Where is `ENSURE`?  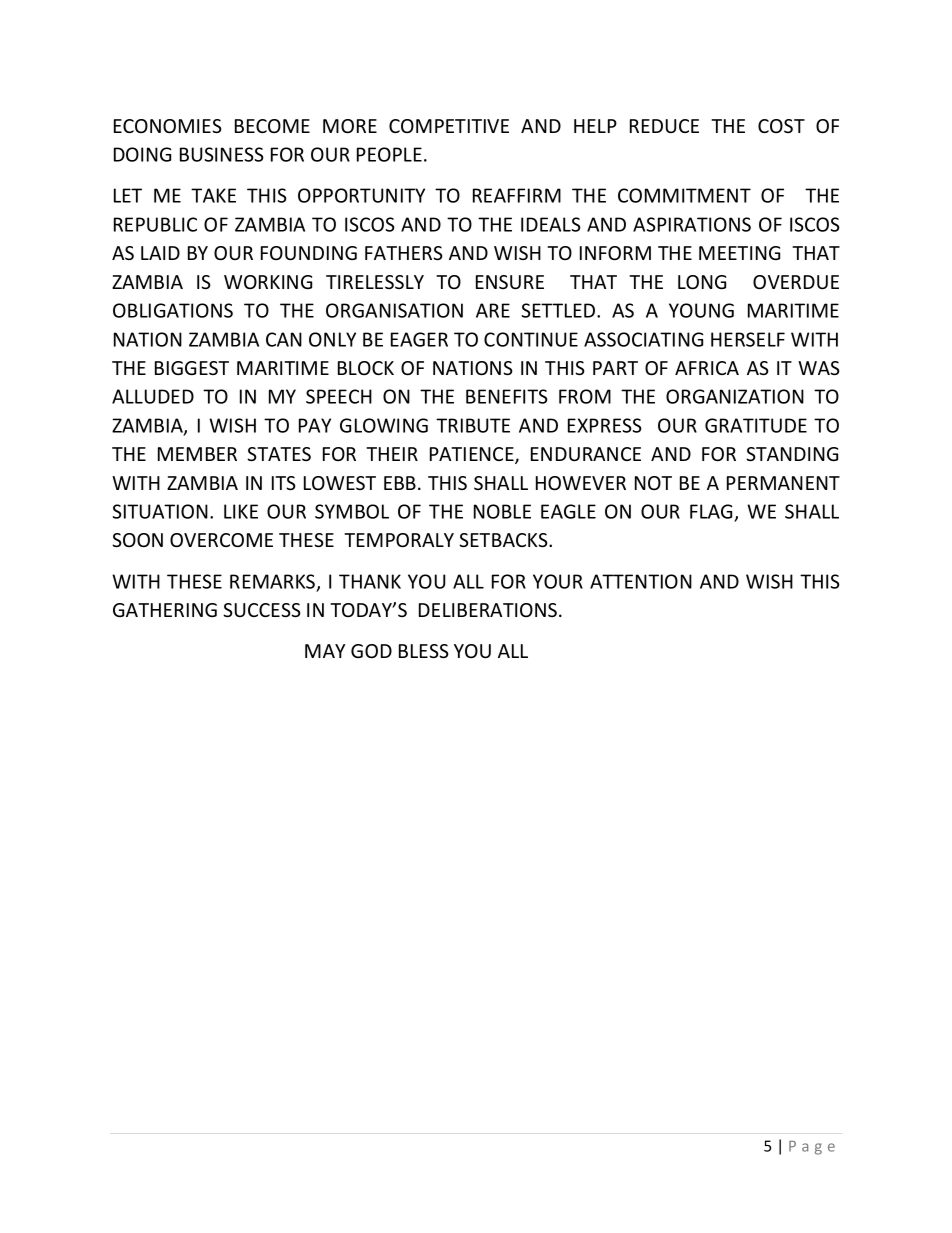
ENSURE is located at coordinates (510, 282).
